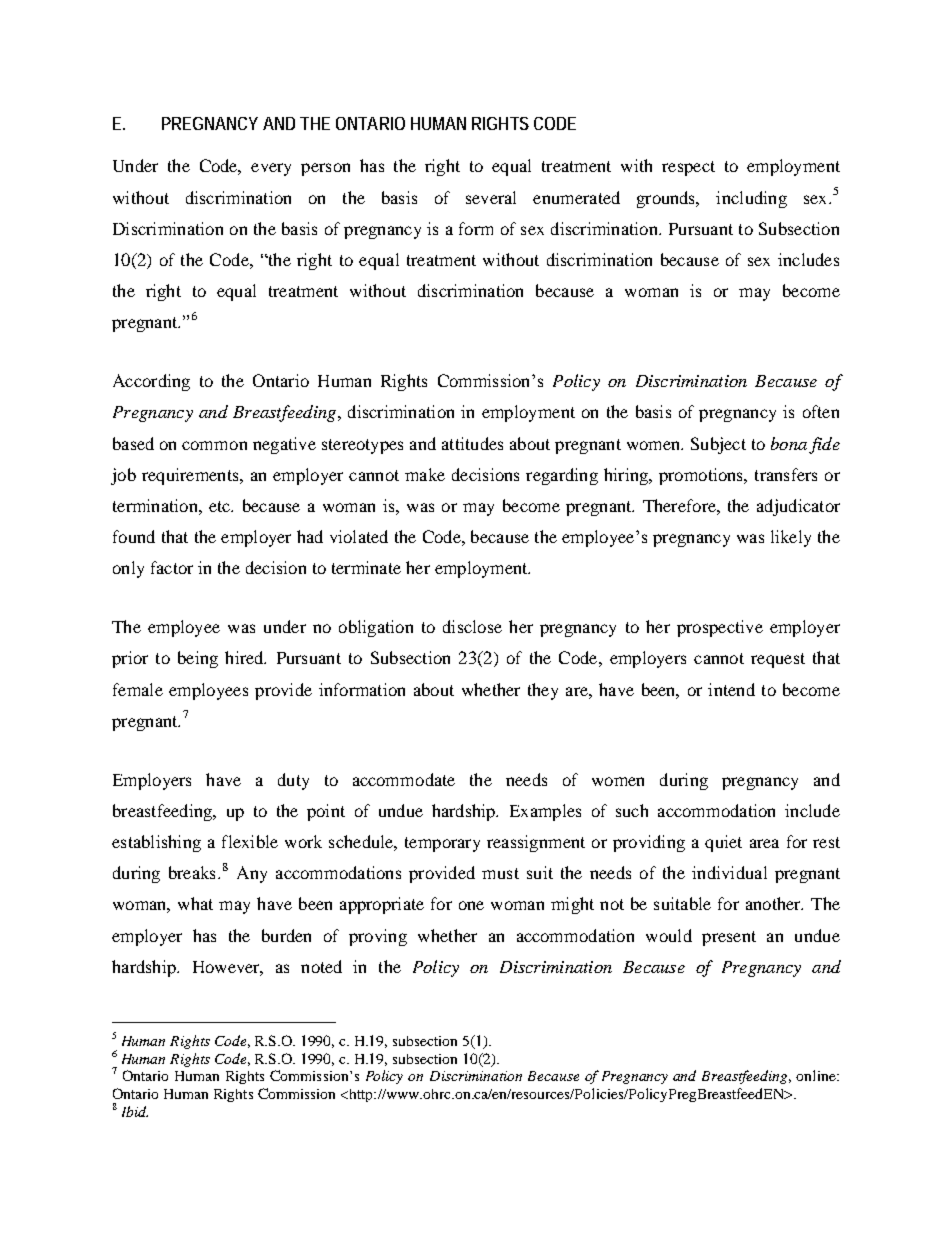 Image resolution: width=952 pixels, height=1233 pixels. I want to click on prospective, so click(720, 628).
